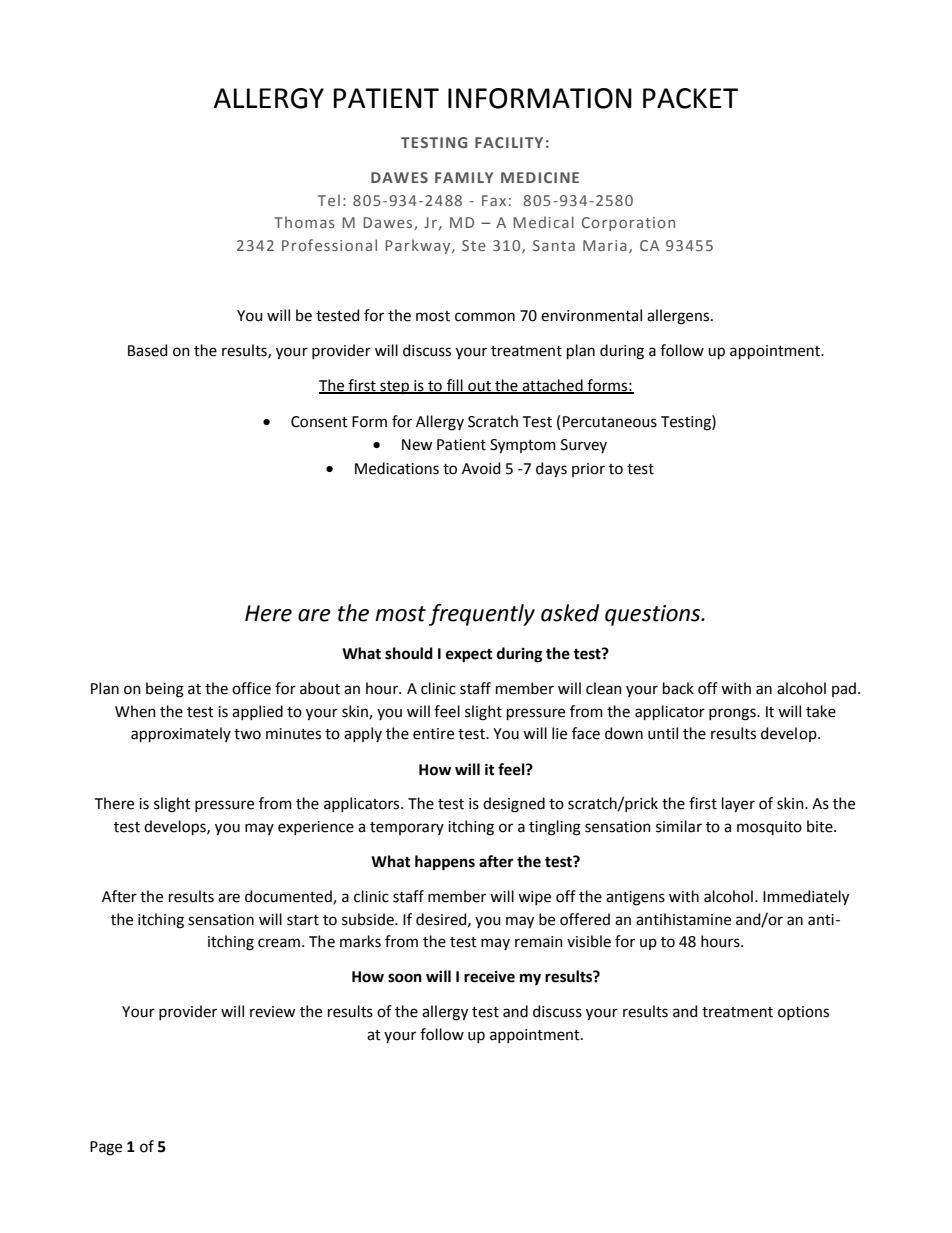 This screenshot has width=952, height=1233. What do you see at coordinates (806, 898) in the screenshot?
I see `Immediately` at bounding box center [806, 898].
